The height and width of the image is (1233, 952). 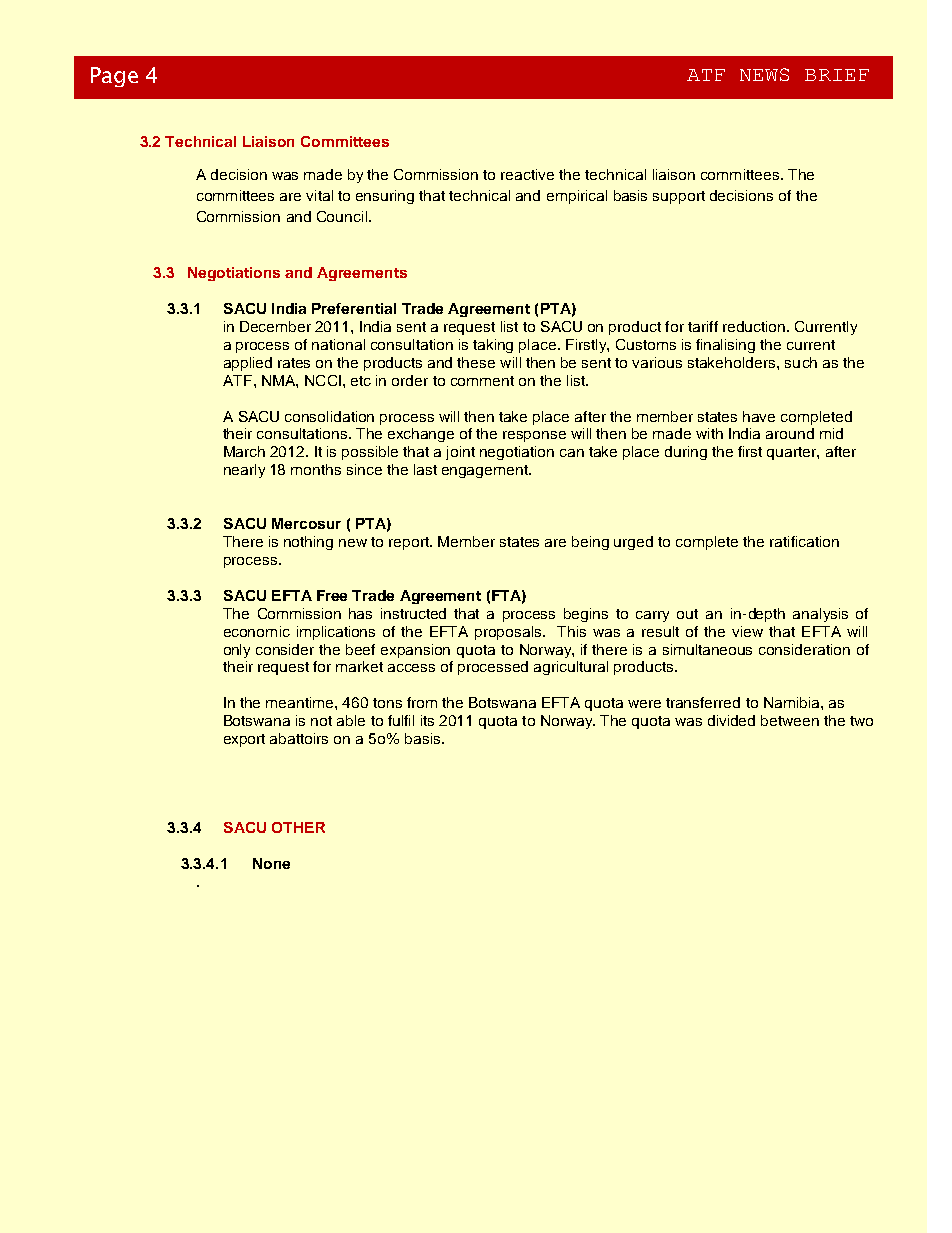 What do you see at coordinates (237, 651) in the image?
I see `only` at bounding box center [237, 651].
